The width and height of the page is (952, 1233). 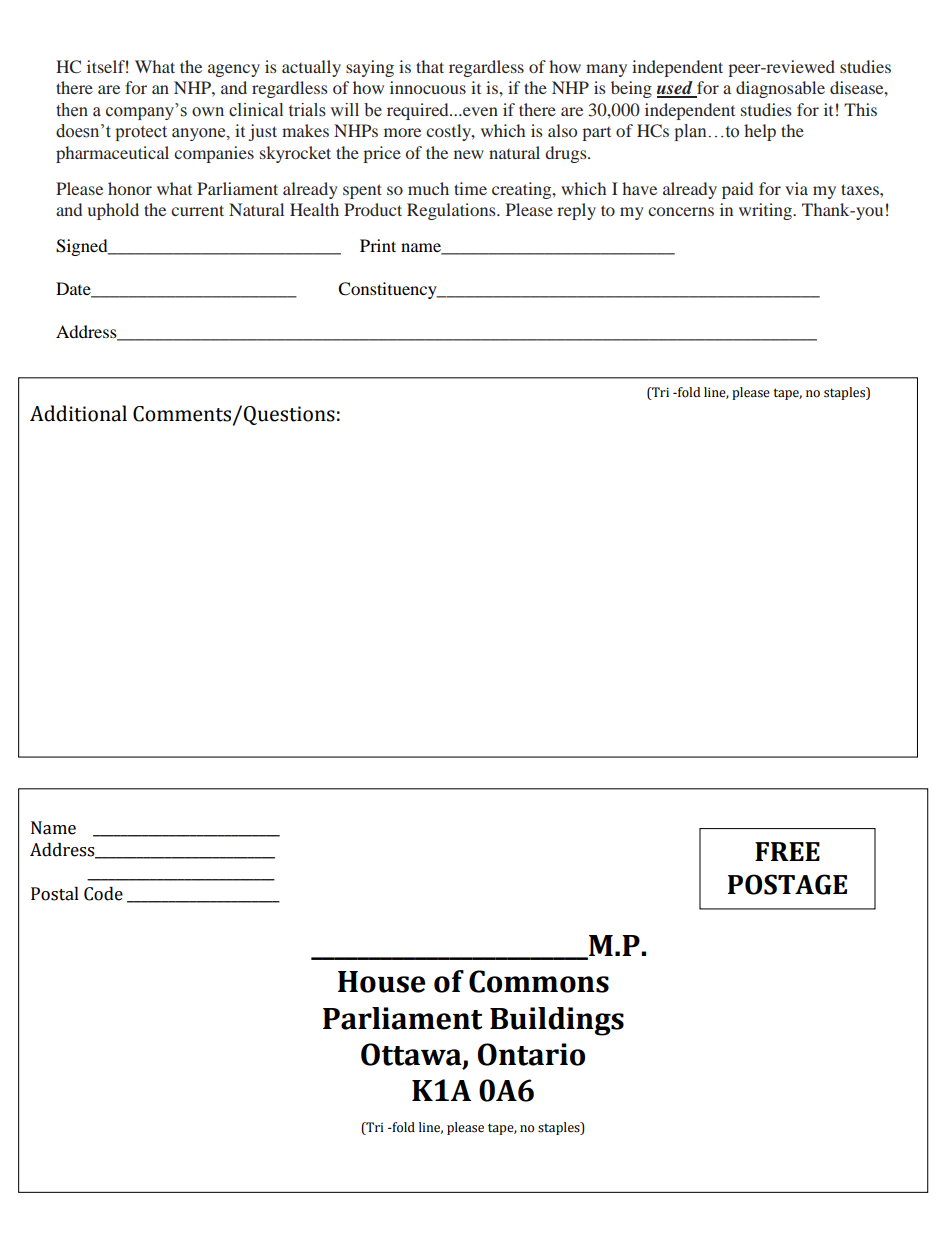 I want to click on POSTAGE, so click(x=787, y=884).
